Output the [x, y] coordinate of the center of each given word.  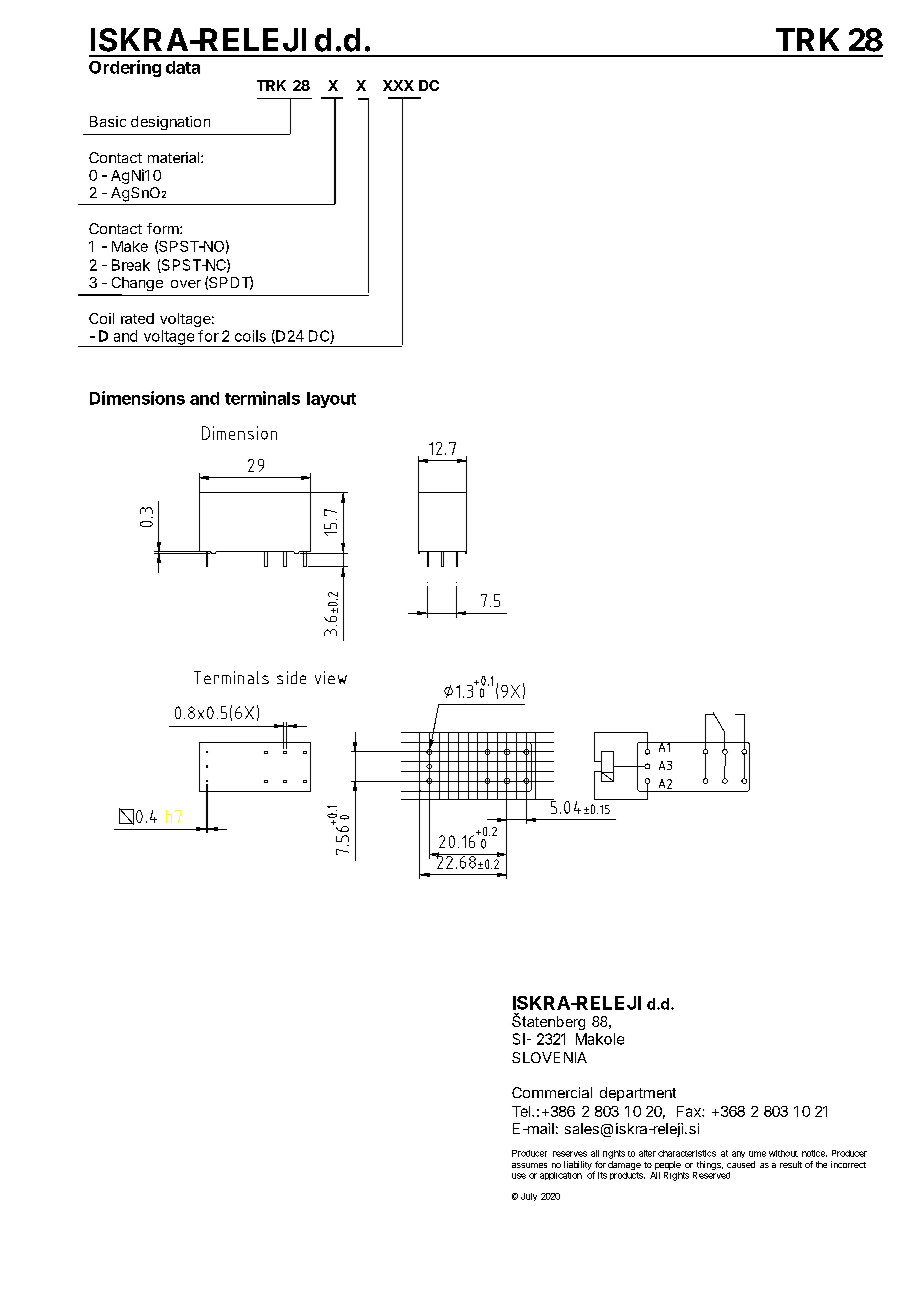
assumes [529, 1165]
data [183, 67]
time [757, 1154]
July [529, 1197]
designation [170, 123]
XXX [398, 85]
